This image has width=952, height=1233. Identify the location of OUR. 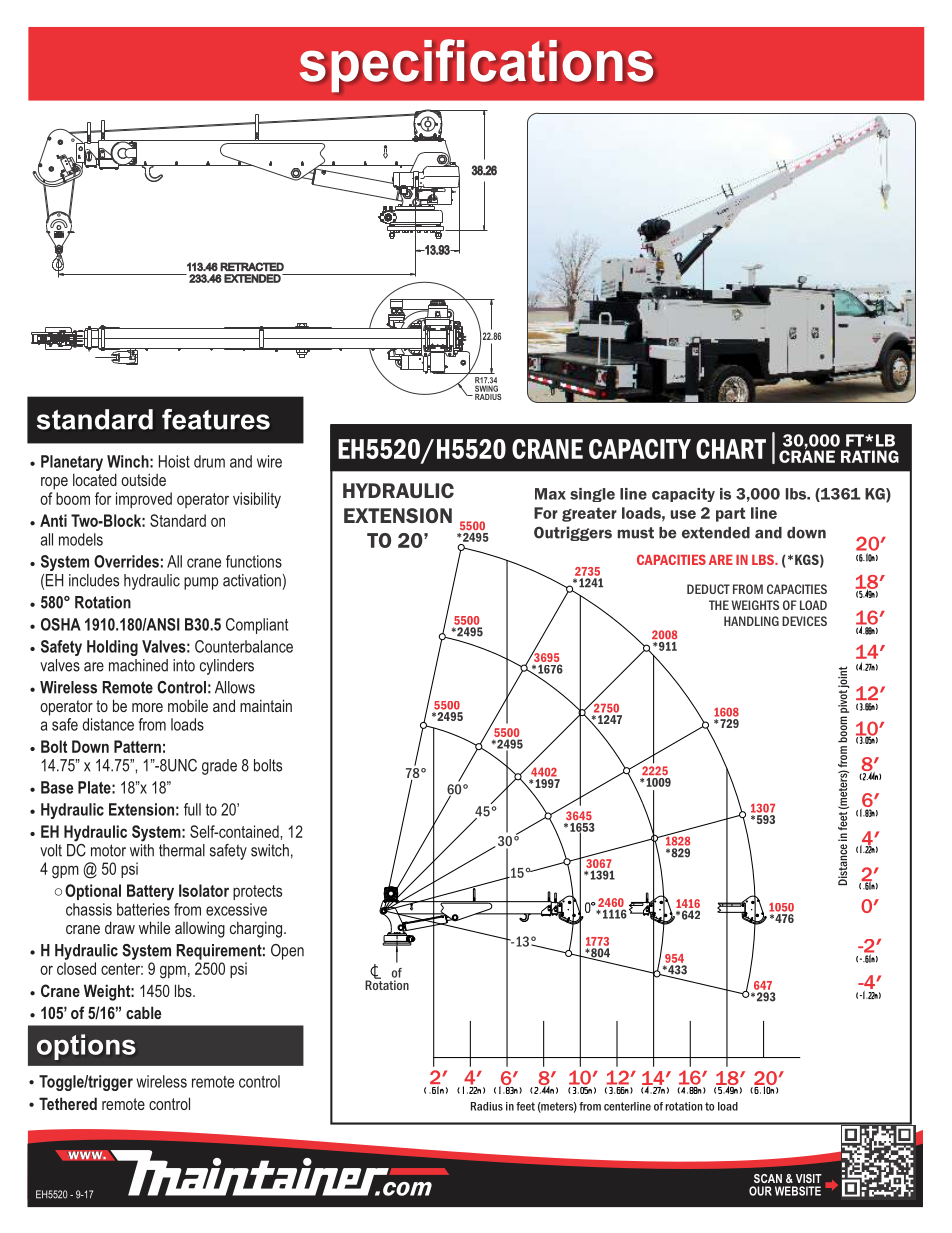
(760, 1191).
